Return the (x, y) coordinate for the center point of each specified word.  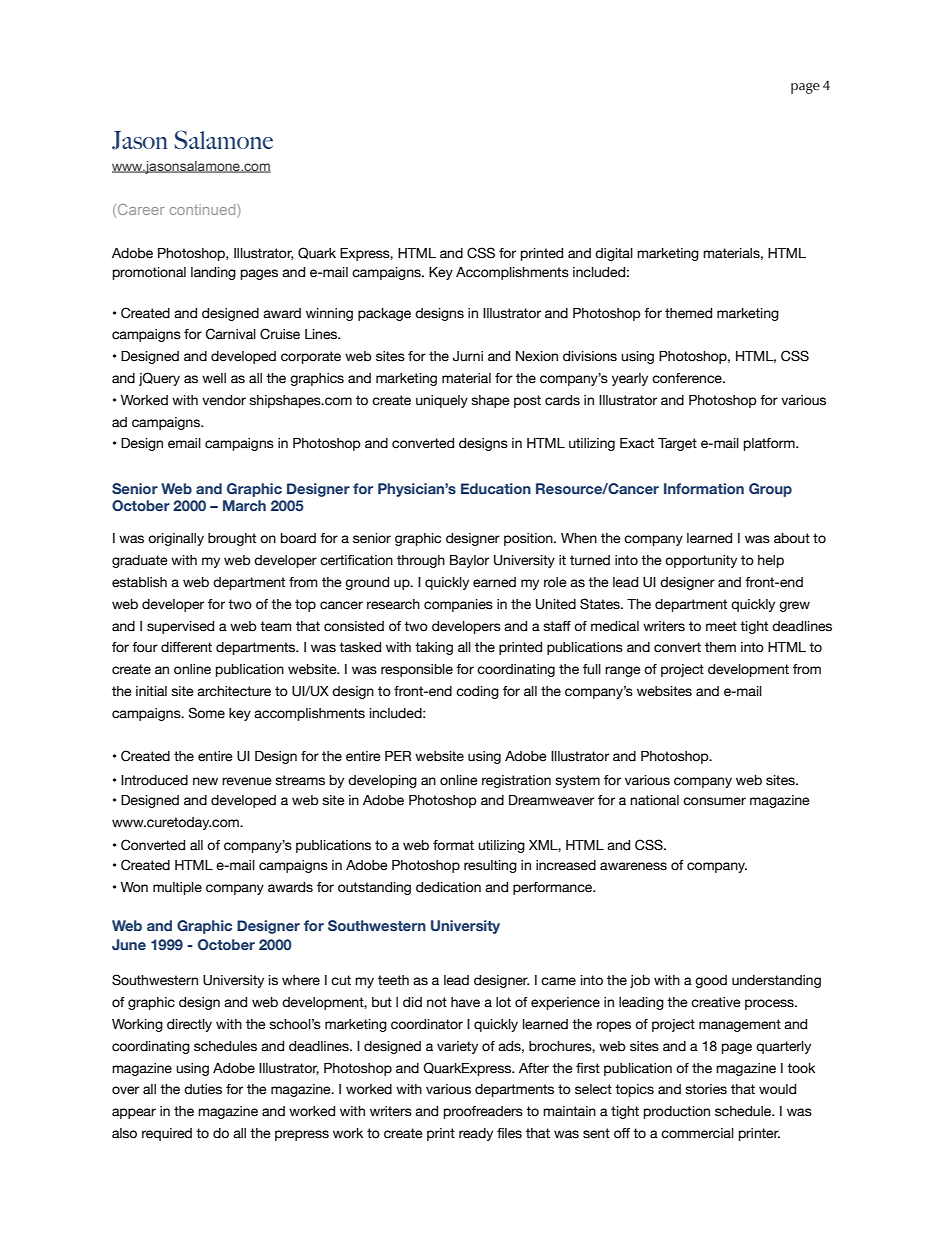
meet (721, 626)
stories (706, 1089)
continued (204, 209)
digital (614, 254)
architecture (234, 691)
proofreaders (483, 1112)
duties (203, 1089)
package (384, 314)
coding (477, 692)
